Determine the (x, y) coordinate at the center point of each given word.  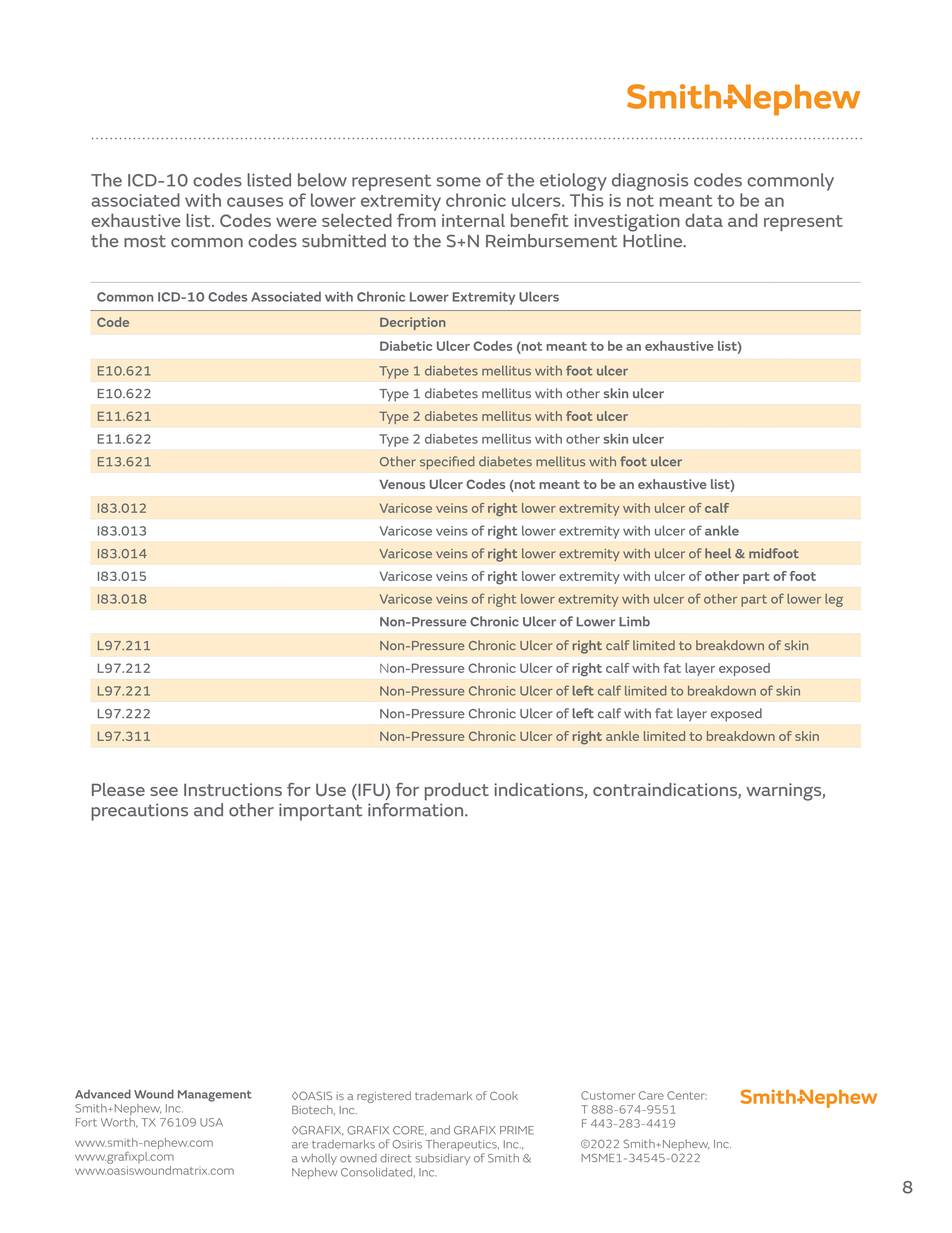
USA (211, 1122)
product (457, 792)
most (145, 241)
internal (473, 220)
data (704, 220)
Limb (634, 621)
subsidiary (442, 1159)
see (164, 791)
